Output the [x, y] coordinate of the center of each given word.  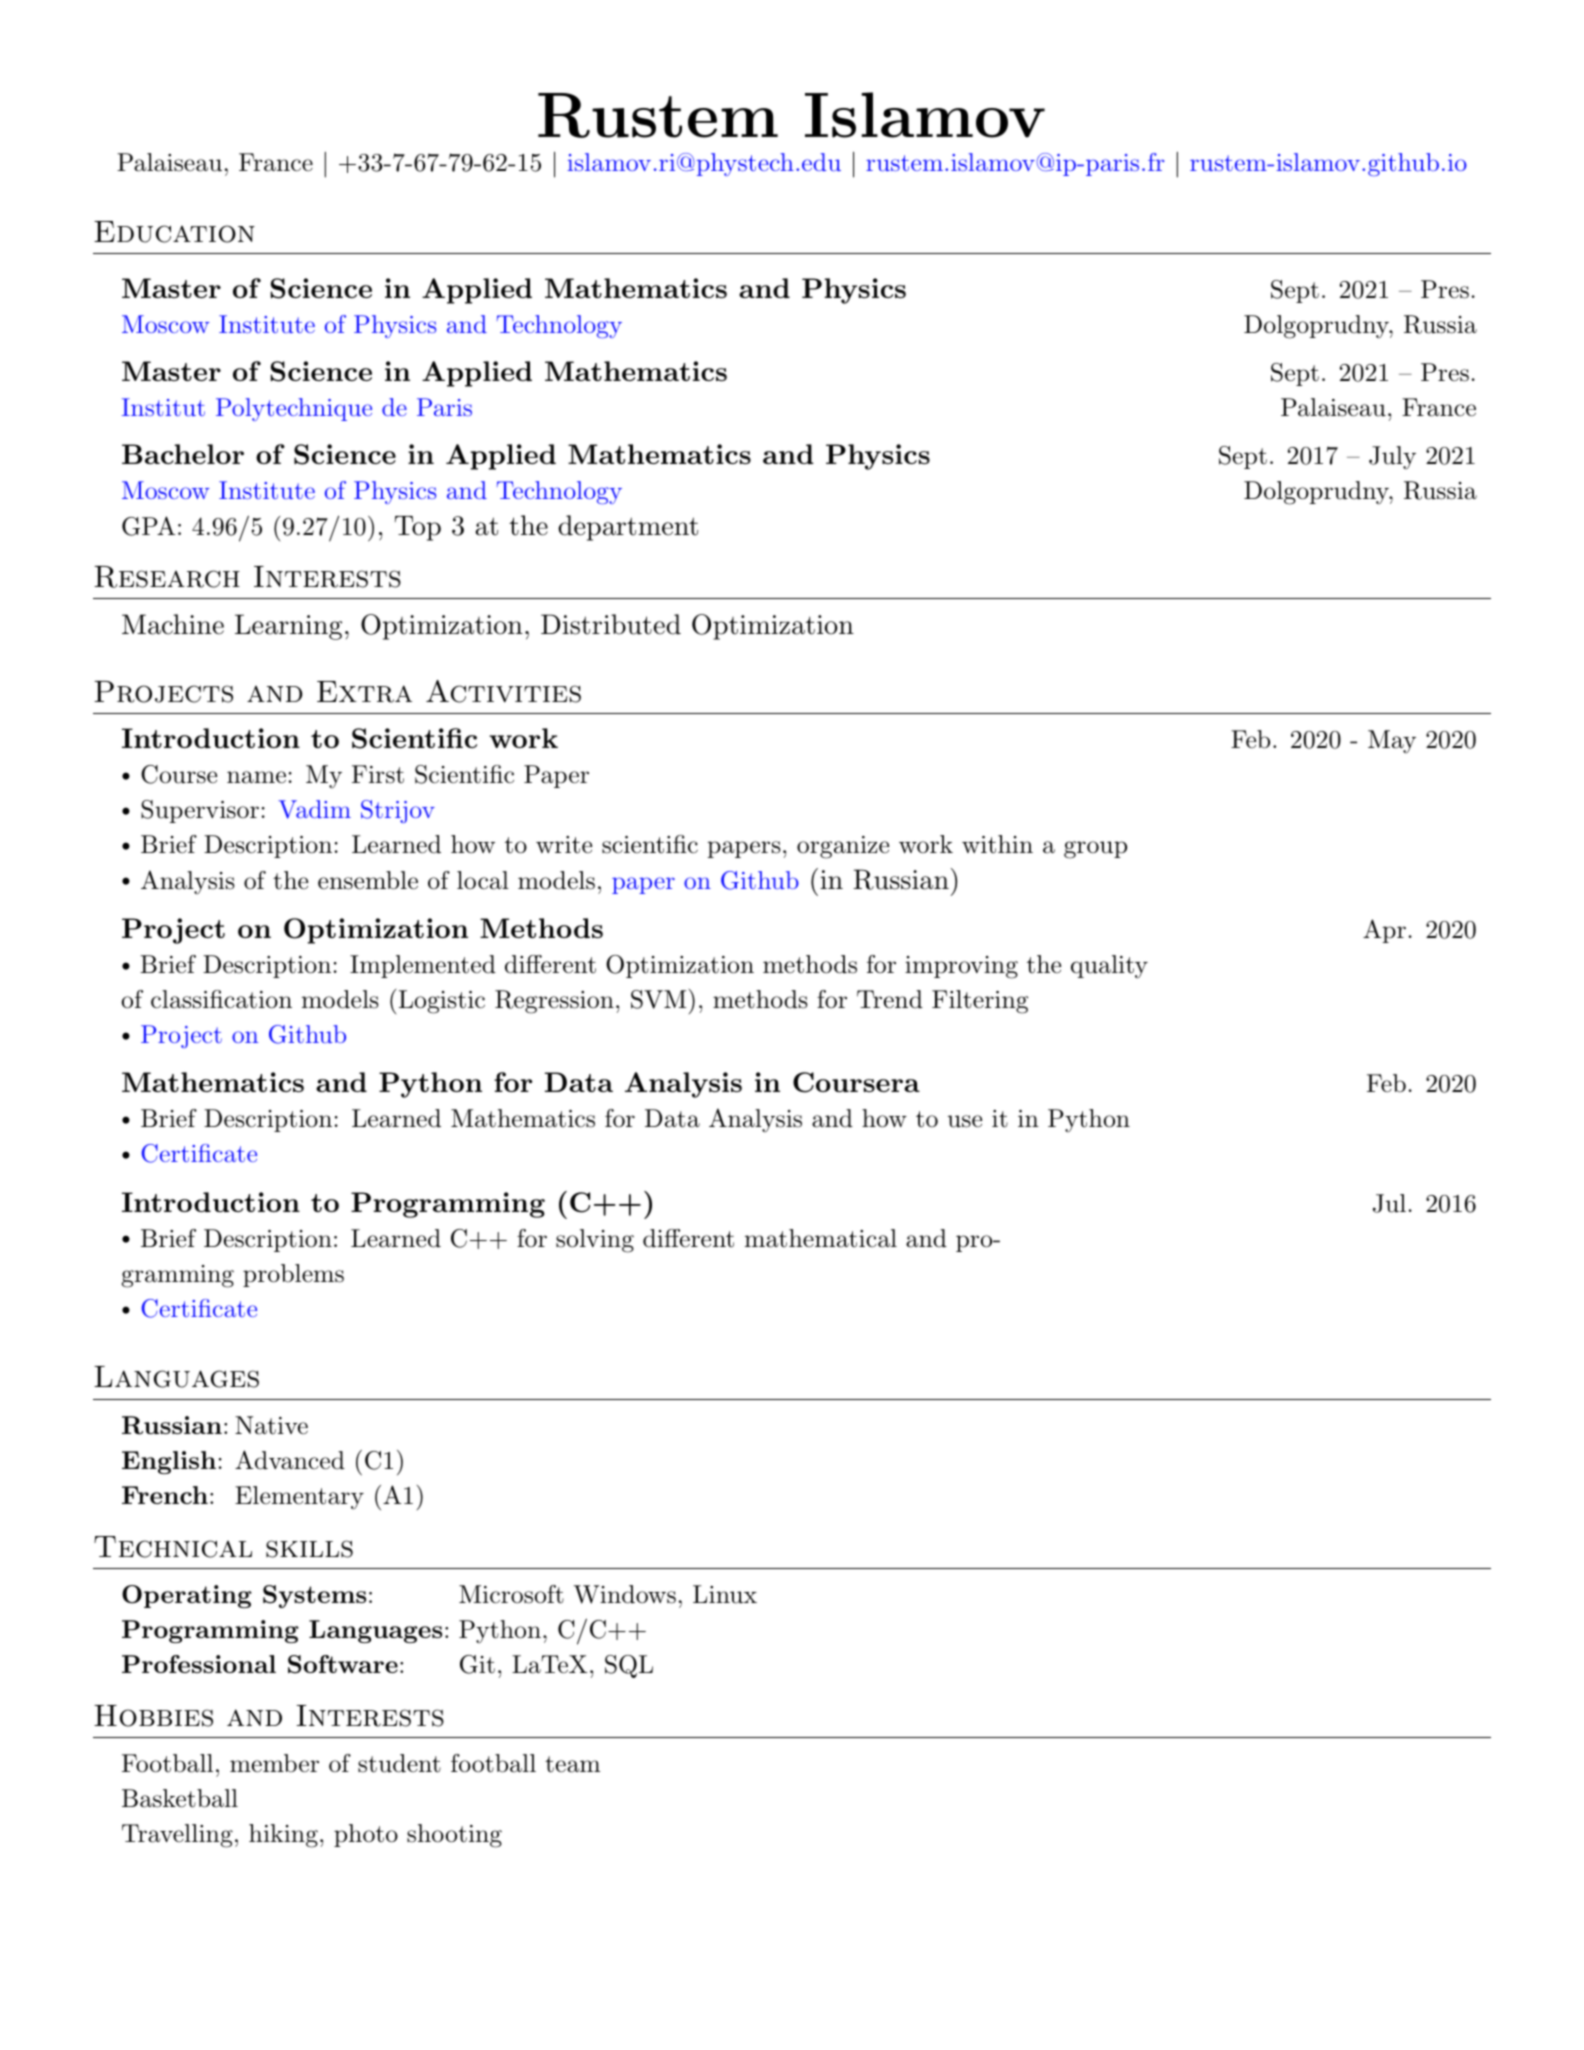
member [274, 1763]
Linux [725, 1594]
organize [843, 847]
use [965, 1121]
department [628, 528]
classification [221, 999]
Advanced [290, 1460]
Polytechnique [294, 409]
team [572, 1764]
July [1392, 458]
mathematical [821, 1238]
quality [1109, 967]
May [1392, 742]
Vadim [314, 809]
